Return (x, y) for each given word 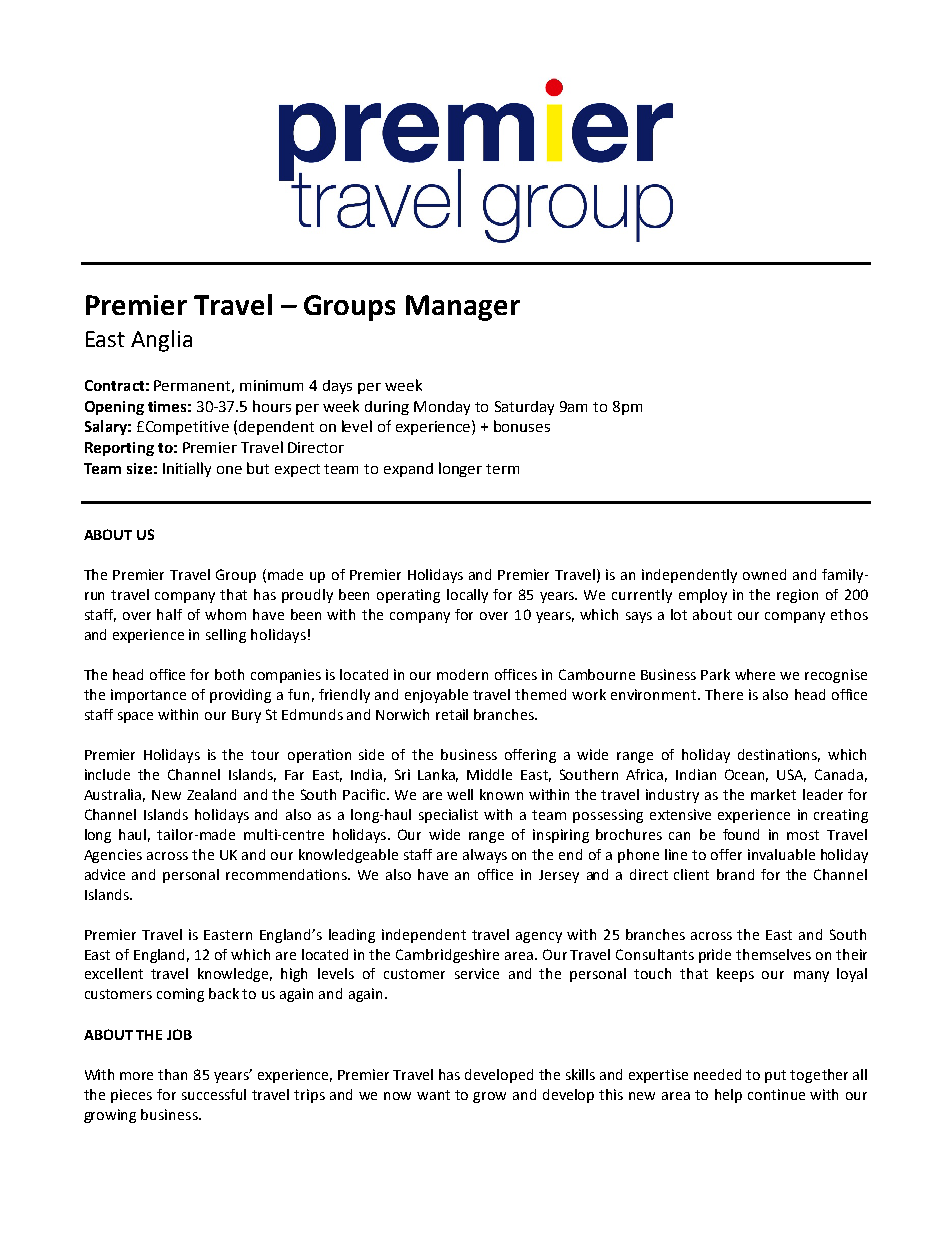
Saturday (524, 408)
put (775, 1076)
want (433, 1095)
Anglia (161, 341)
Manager (463, 308)
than (172, 1074)
